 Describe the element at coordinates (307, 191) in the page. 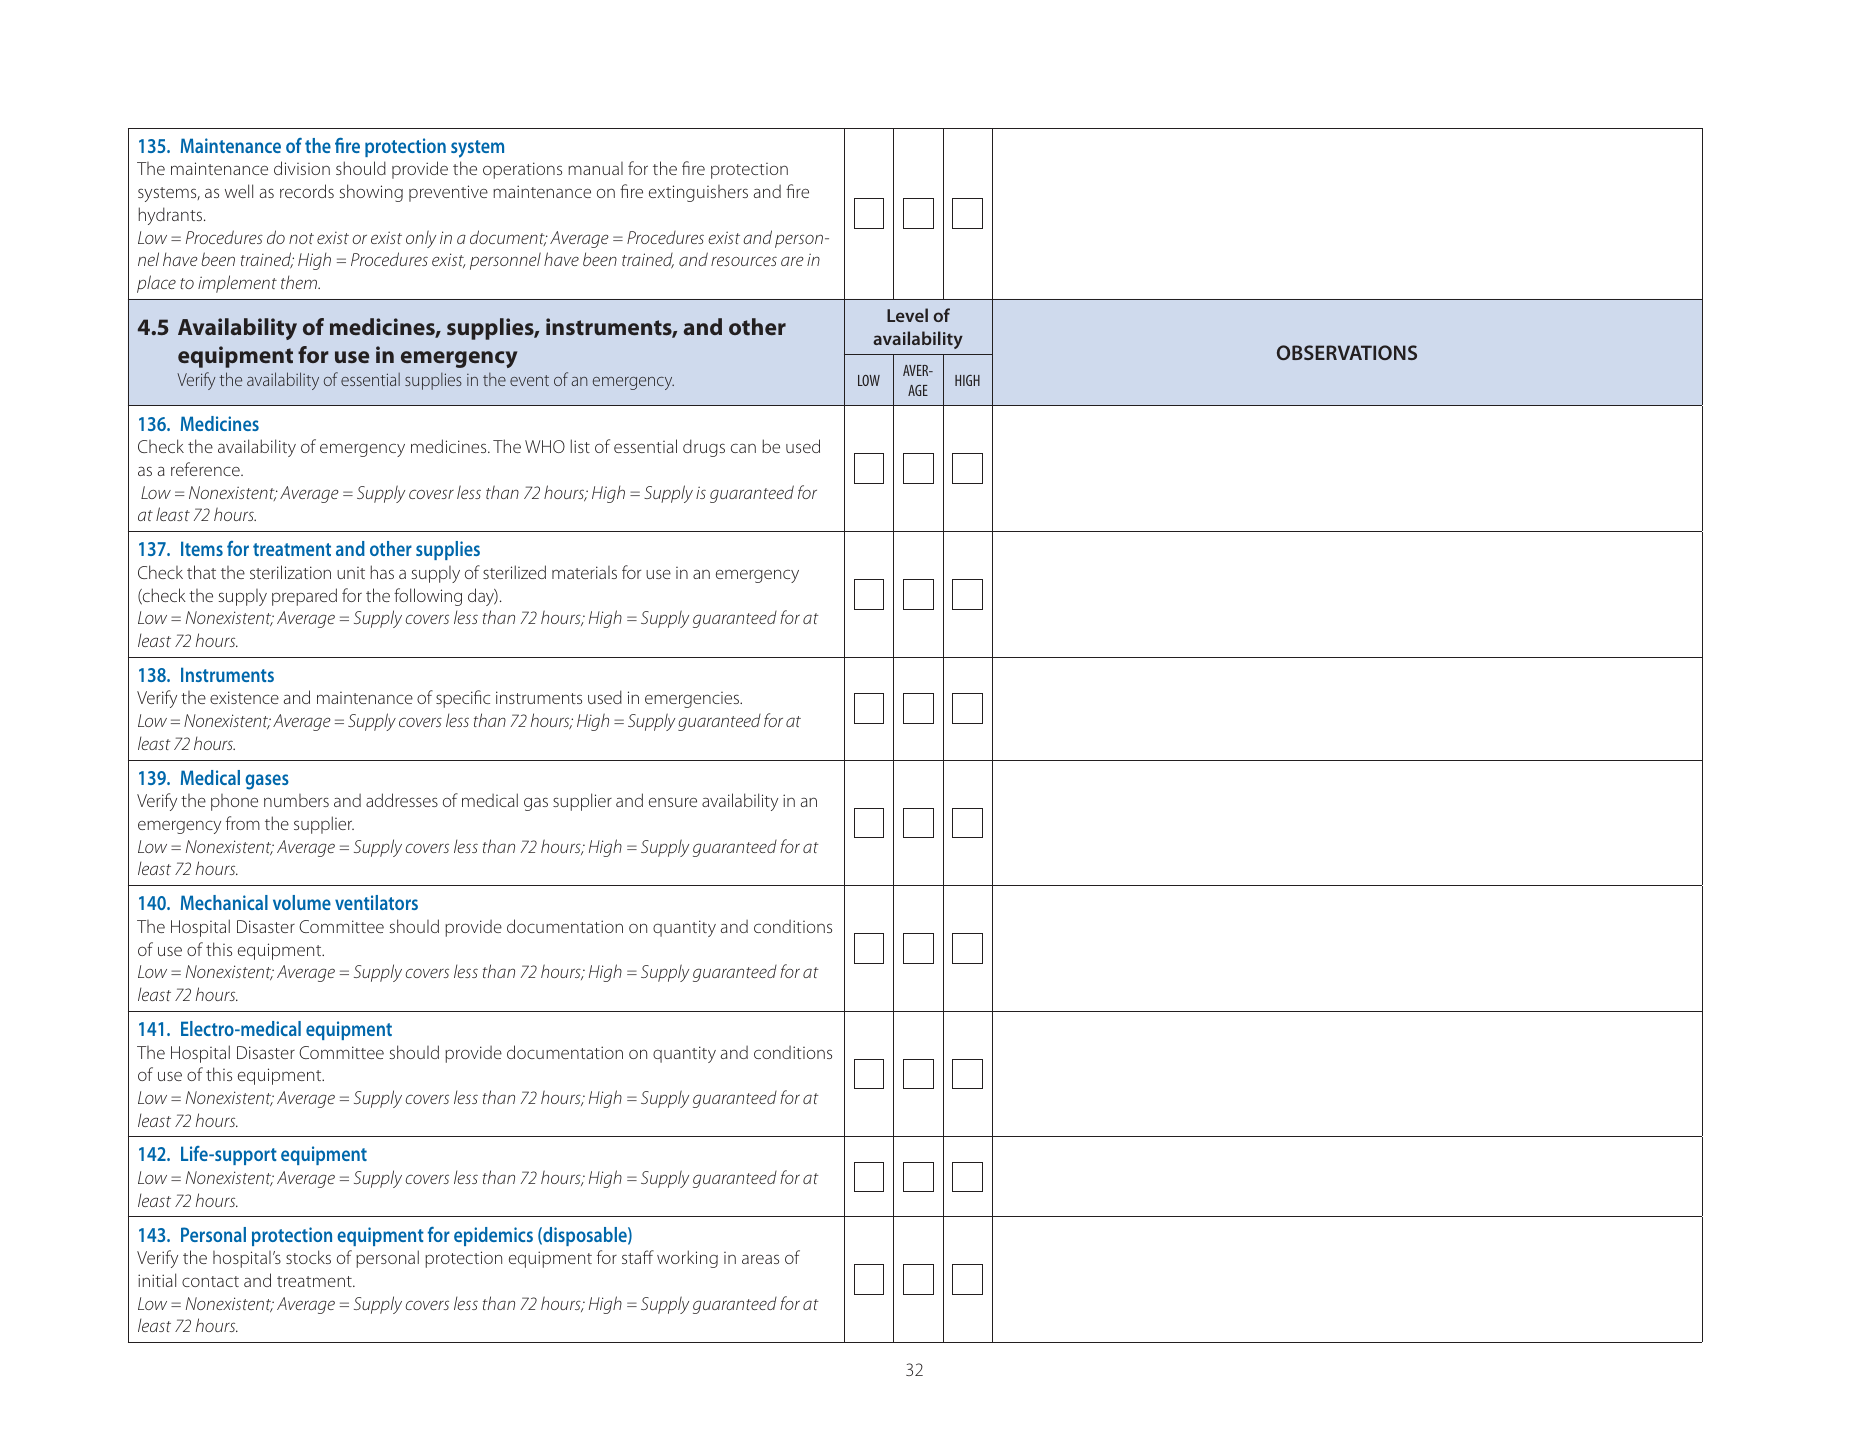

I see `records` at that location.
